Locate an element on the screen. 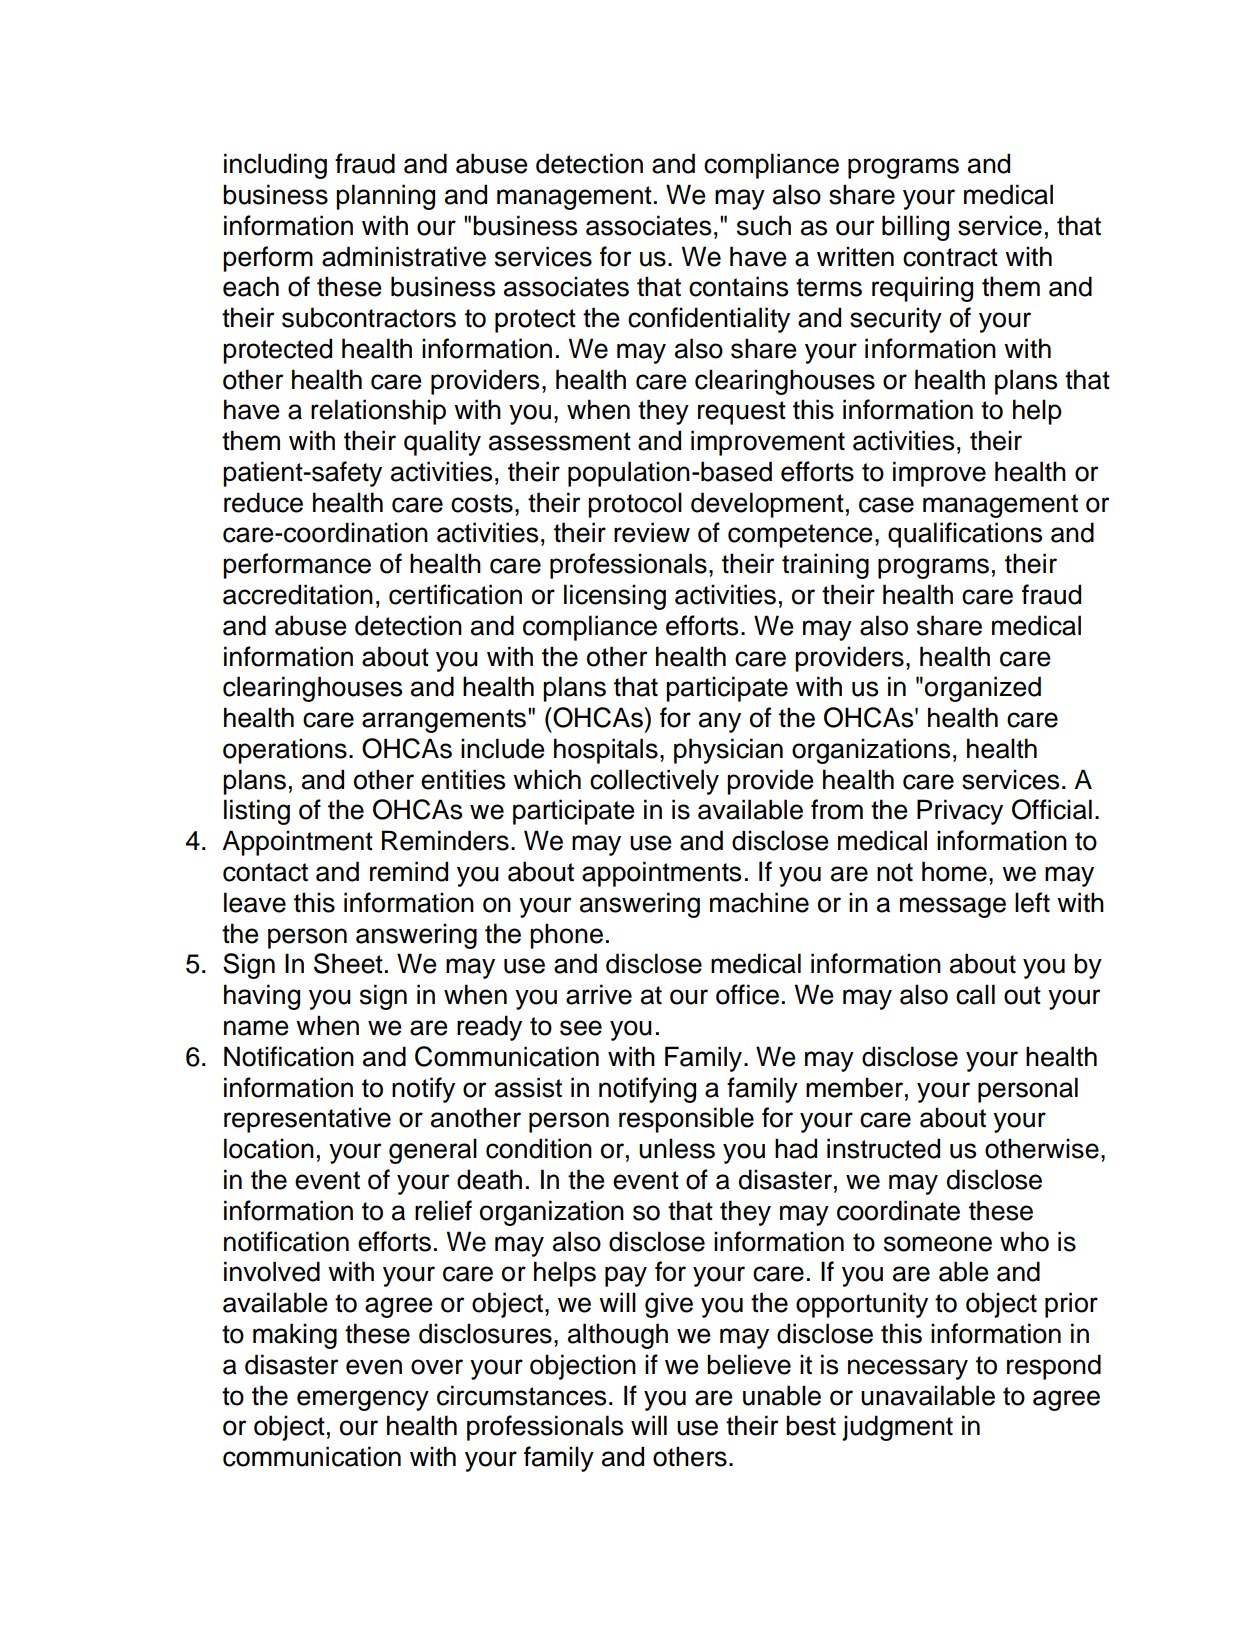  planning is located at coordinates (385, 197).
